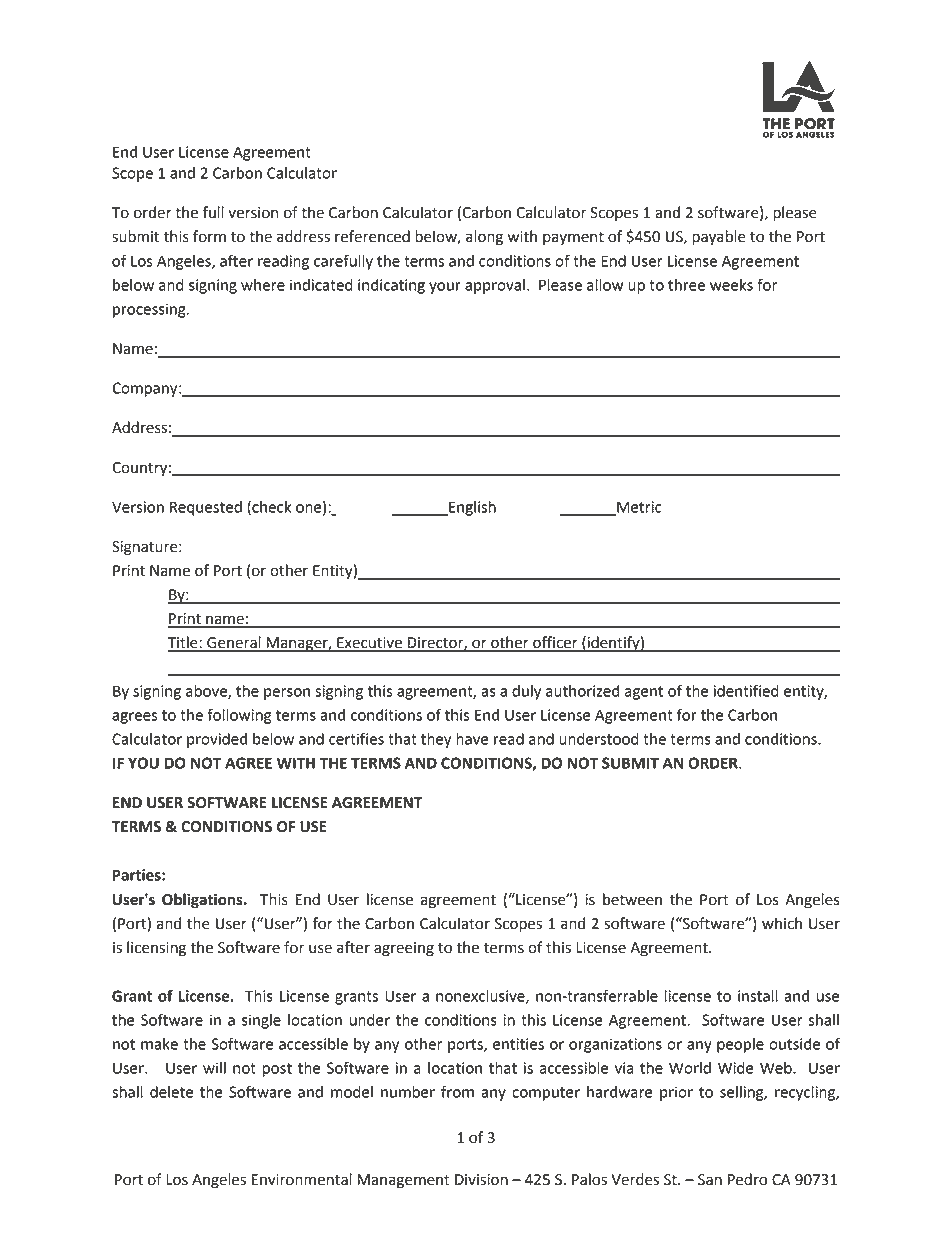 Image resolution: width=952 pixels, height=1233 pixels. I want to click on Environmental, so click(302, 1179).
